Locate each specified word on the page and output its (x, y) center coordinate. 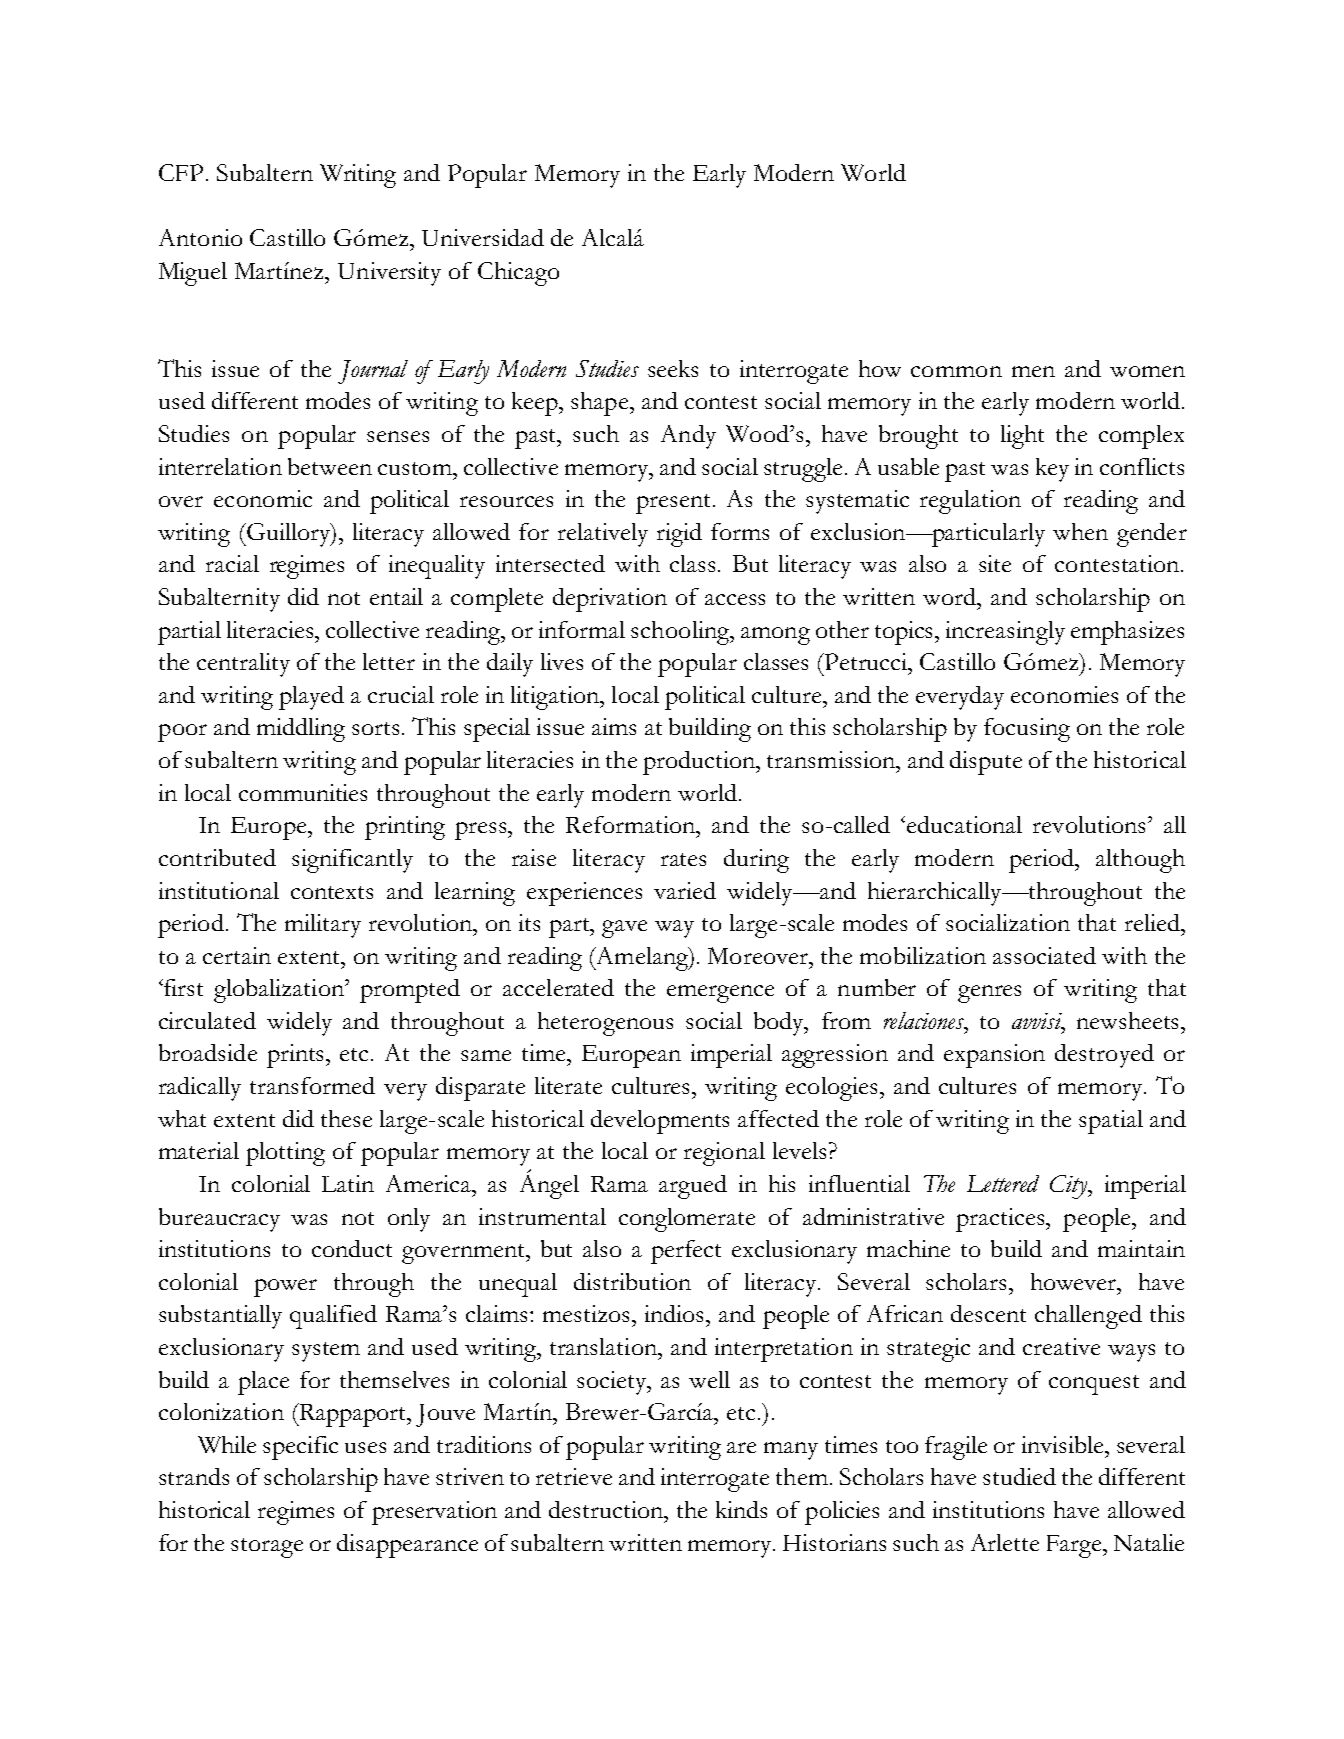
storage (267, 1548)
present (675, 504)
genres (989, 994)
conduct (352, 1248)
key (1052, 470)
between (330, 466)
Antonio (200, 237)
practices (1001, 1220)
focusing (1027, 730)
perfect (686, 1252)
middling (301, 730)
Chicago (518, 274)
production (700, 763)
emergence (720, 994)
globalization (280, 991)
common (956, 371)
